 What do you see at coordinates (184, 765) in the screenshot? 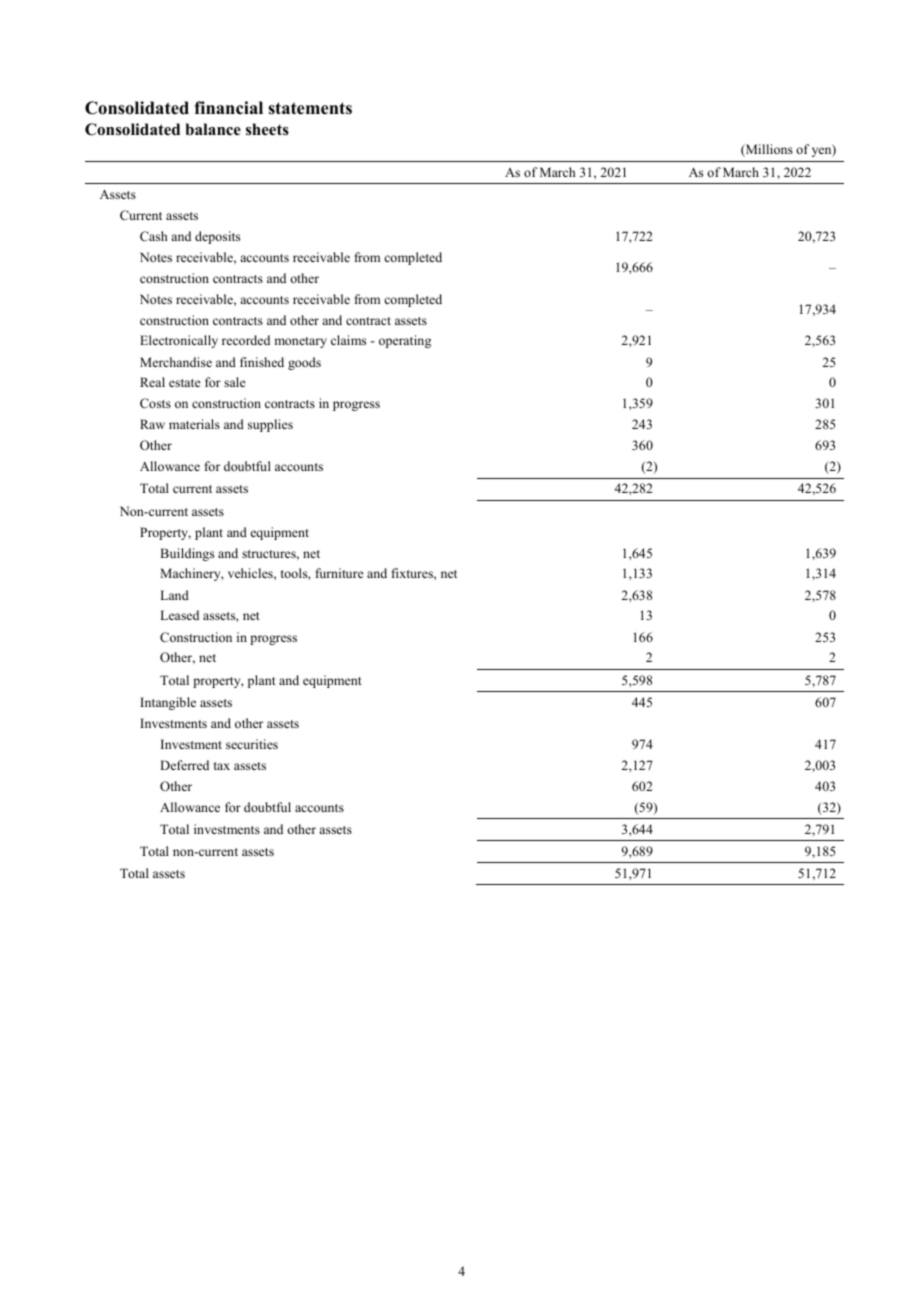
I see `Deferred` at bounding box center [184, 765].
